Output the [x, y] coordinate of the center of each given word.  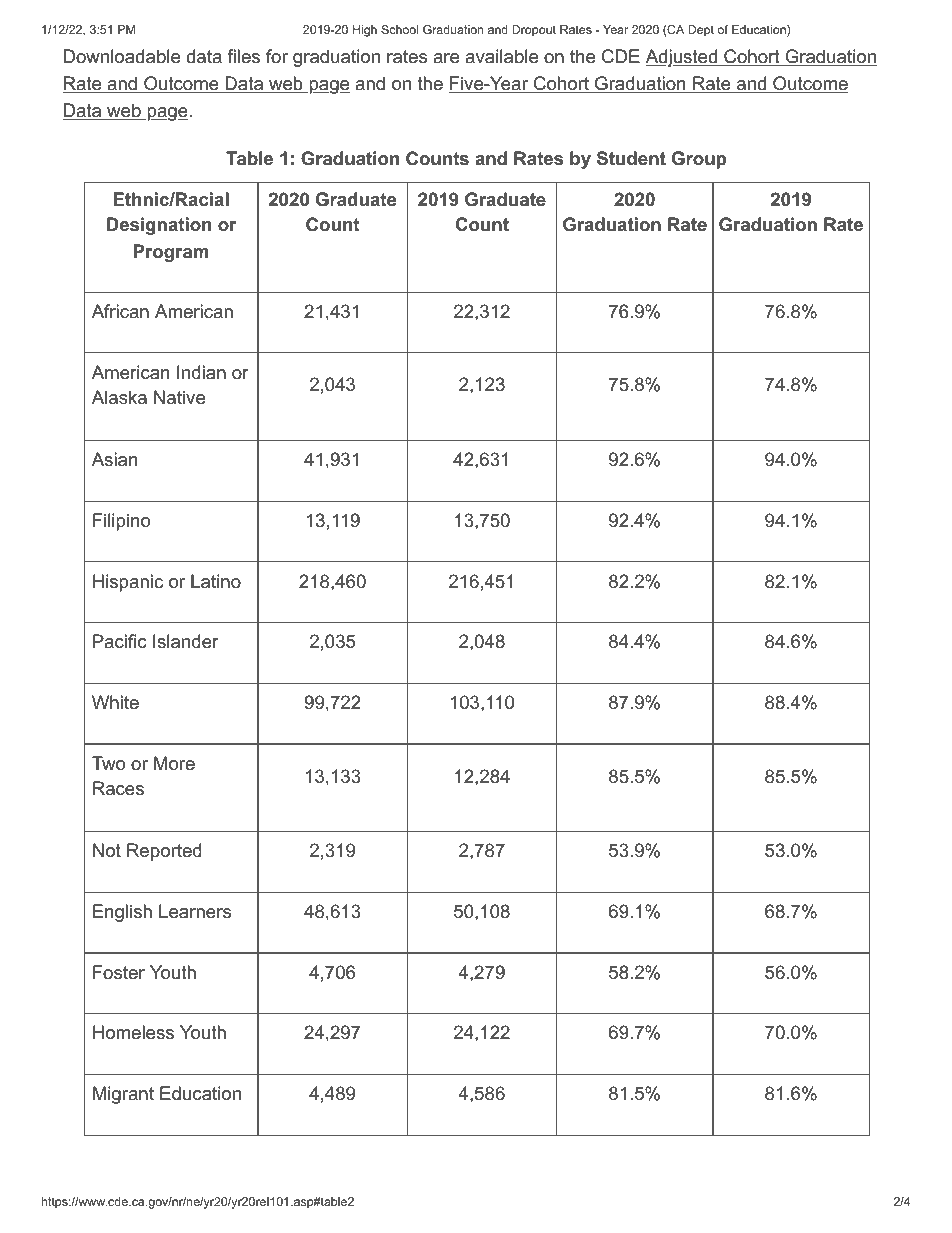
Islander [186, 641]
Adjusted [682, 58]
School [399, 29]
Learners [195, 911]
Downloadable [122, 56]
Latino [216, 581]
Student [631, 158]
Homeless [133, 1032]
